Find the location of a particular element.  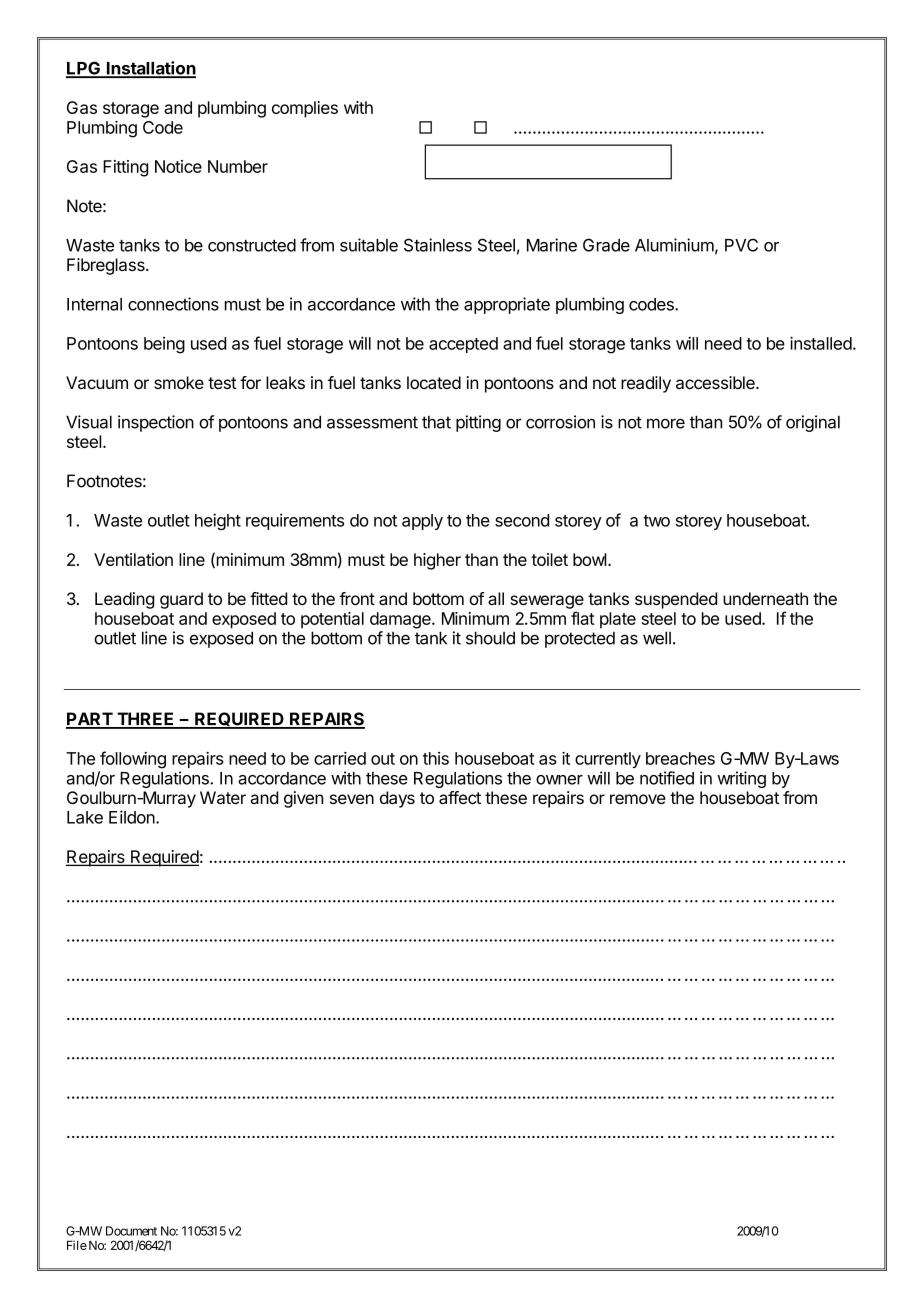

affect is located at coordinates (460, 797).
